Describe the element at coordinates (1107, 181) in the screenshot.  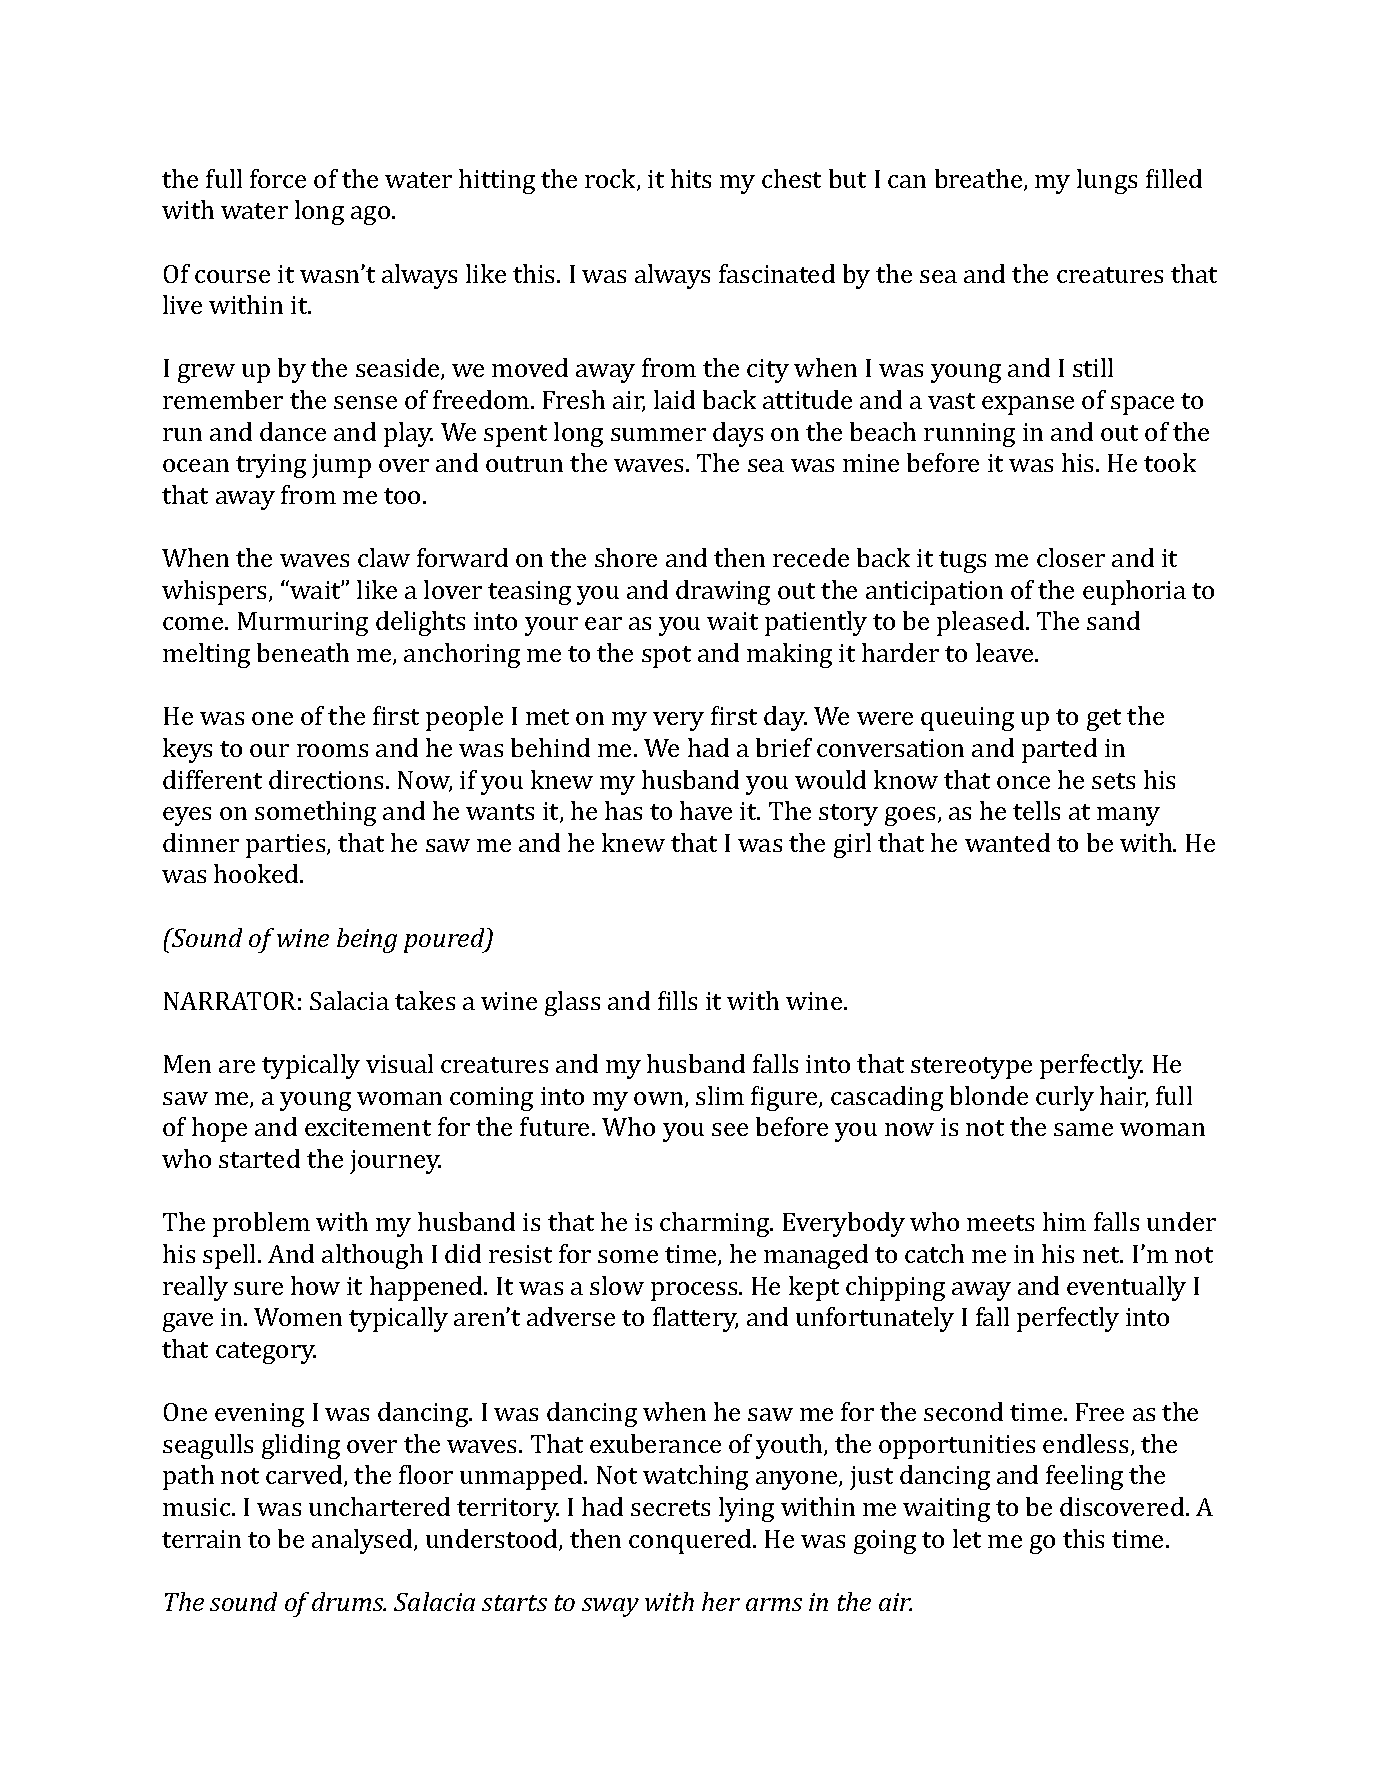
I see `lungs` at that location.
